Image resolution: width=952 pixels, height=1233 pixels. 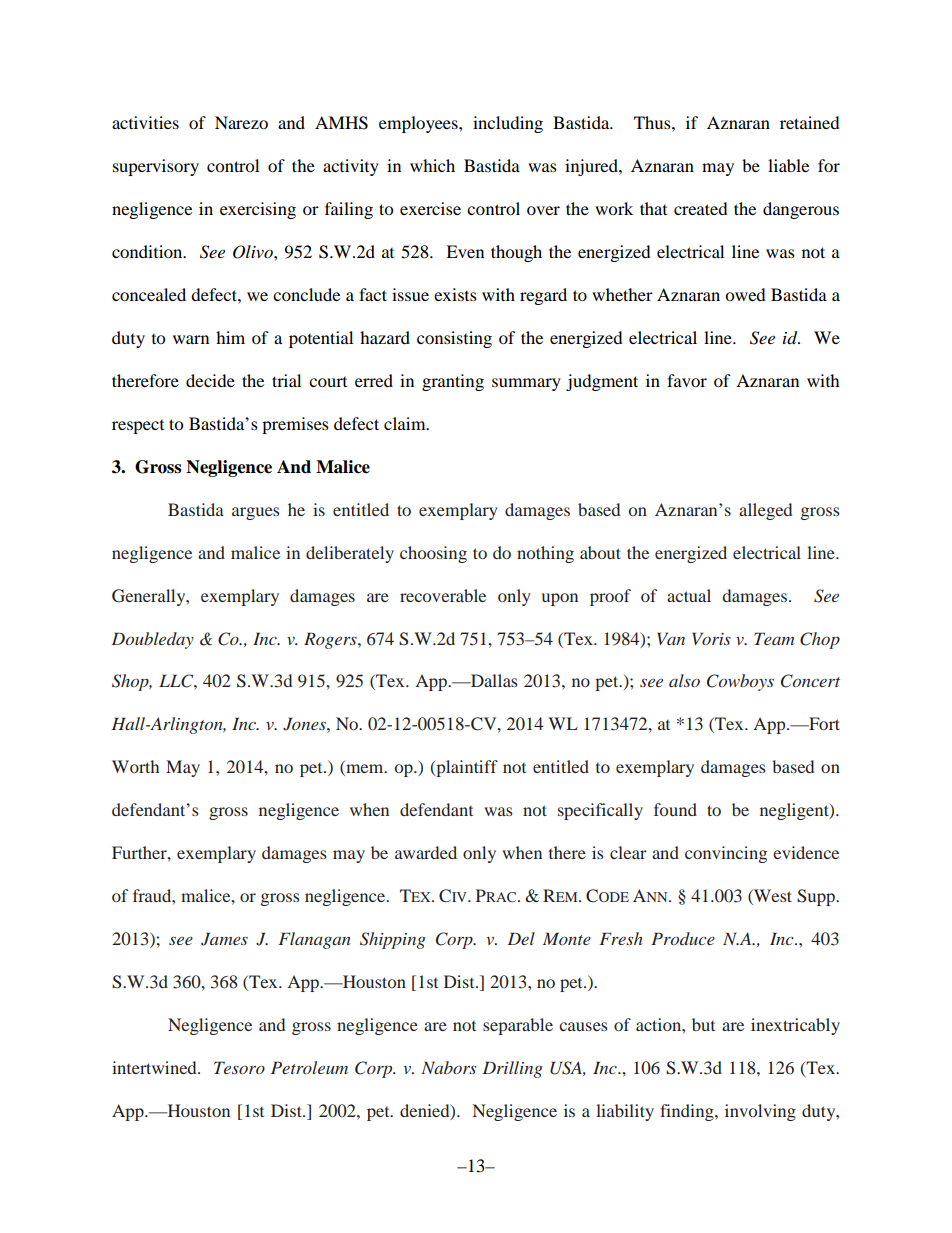 What do you see at coordinates (788, 165) in the image?
I see `liable` at bounding box center [788, 165].
